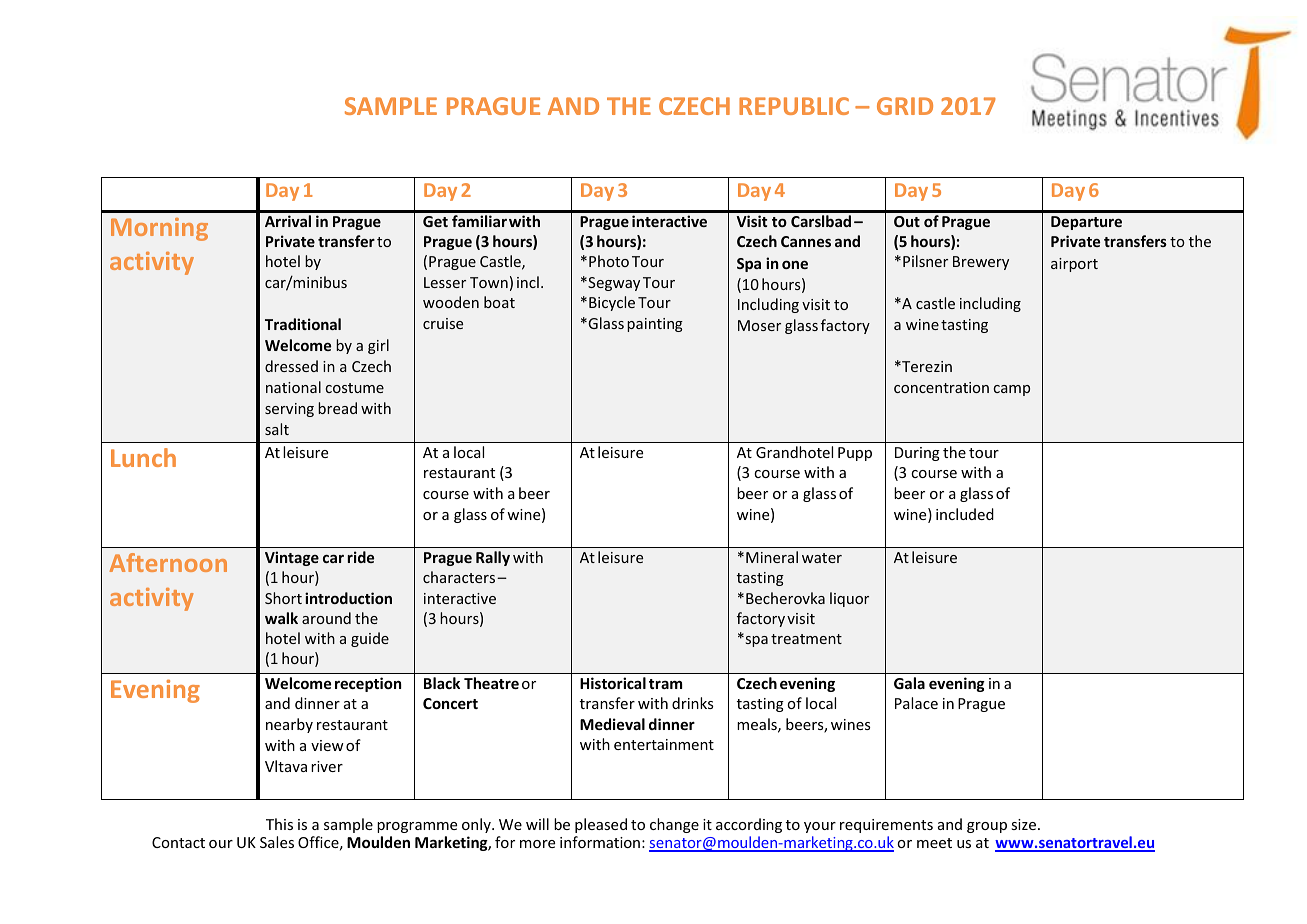 The image size is (1307, 924). I want to click on During, so click(917, 454).
